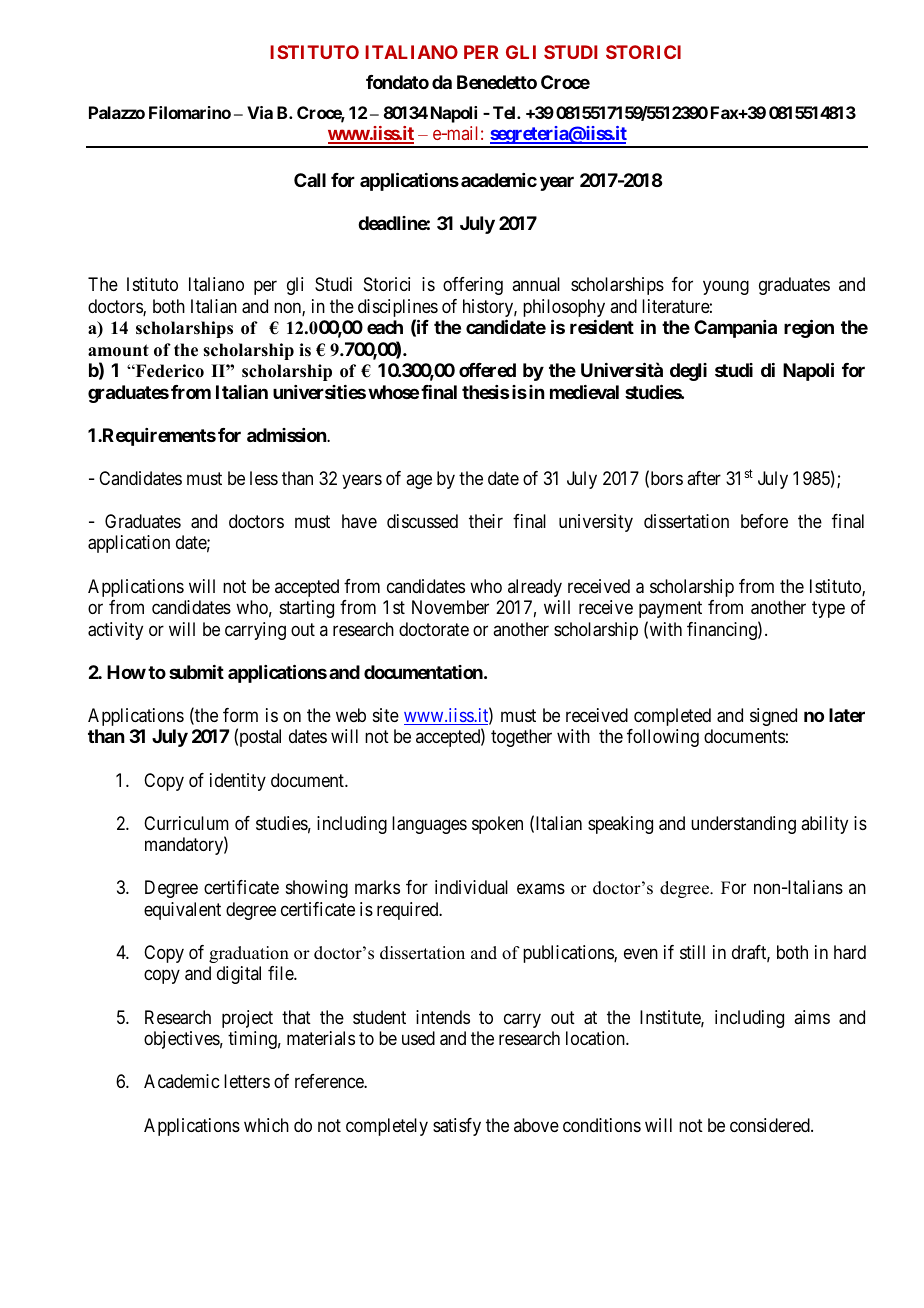  Describe the element at coordinates (704, 478) in the page. I see `after` at that location.
